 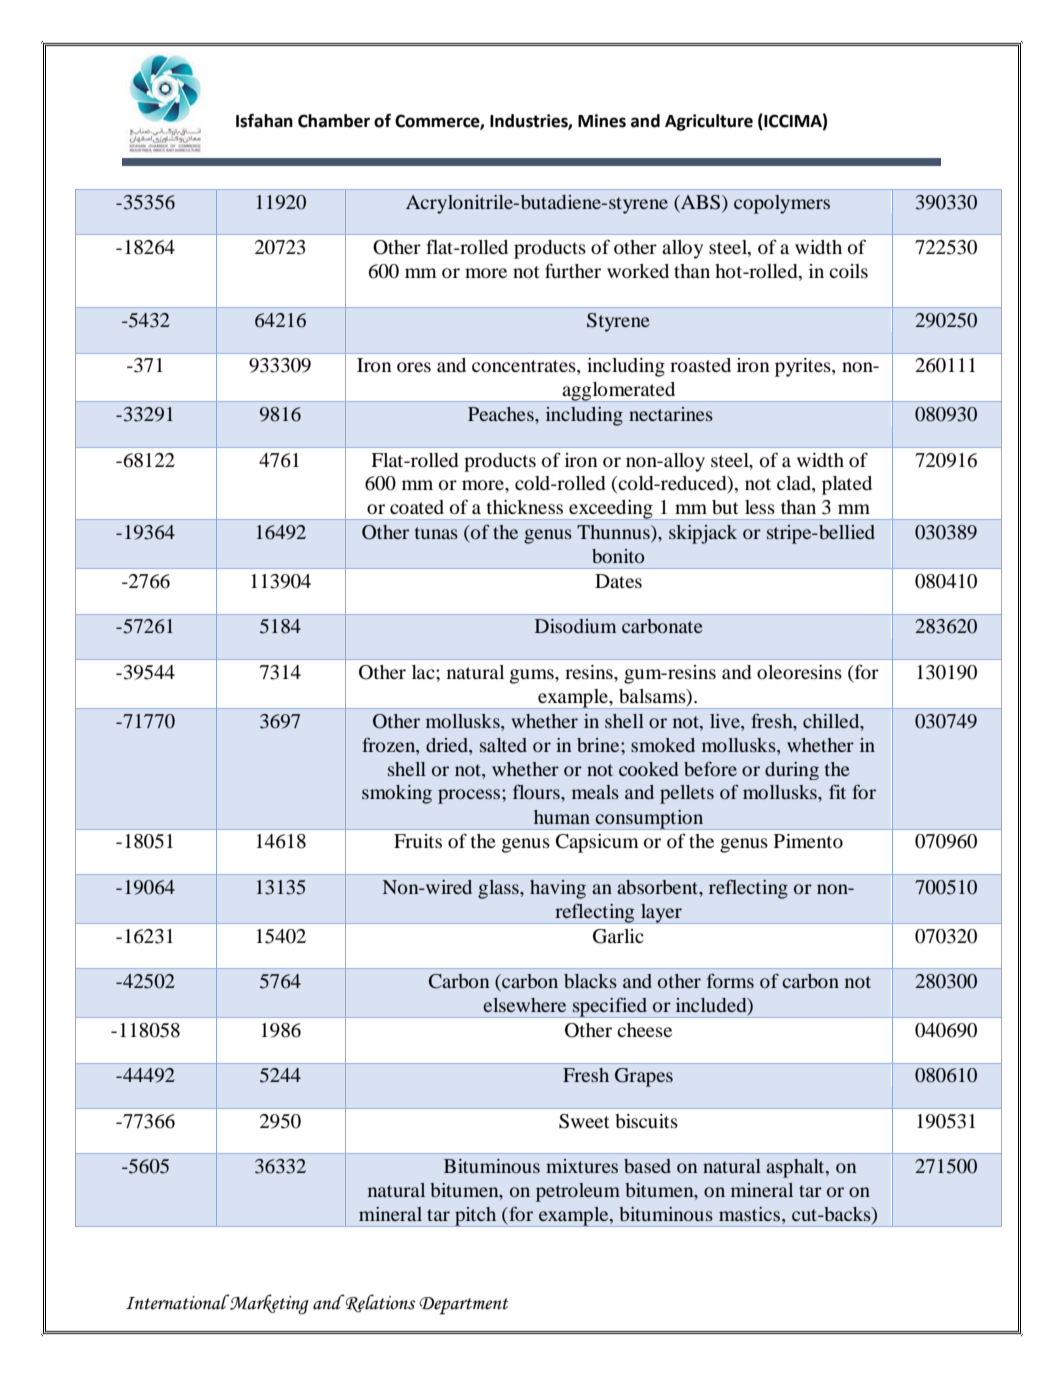 What do you see at coordinates (334, 121) in the image?
I see `Chamber` at bounding box center [334, 121].
